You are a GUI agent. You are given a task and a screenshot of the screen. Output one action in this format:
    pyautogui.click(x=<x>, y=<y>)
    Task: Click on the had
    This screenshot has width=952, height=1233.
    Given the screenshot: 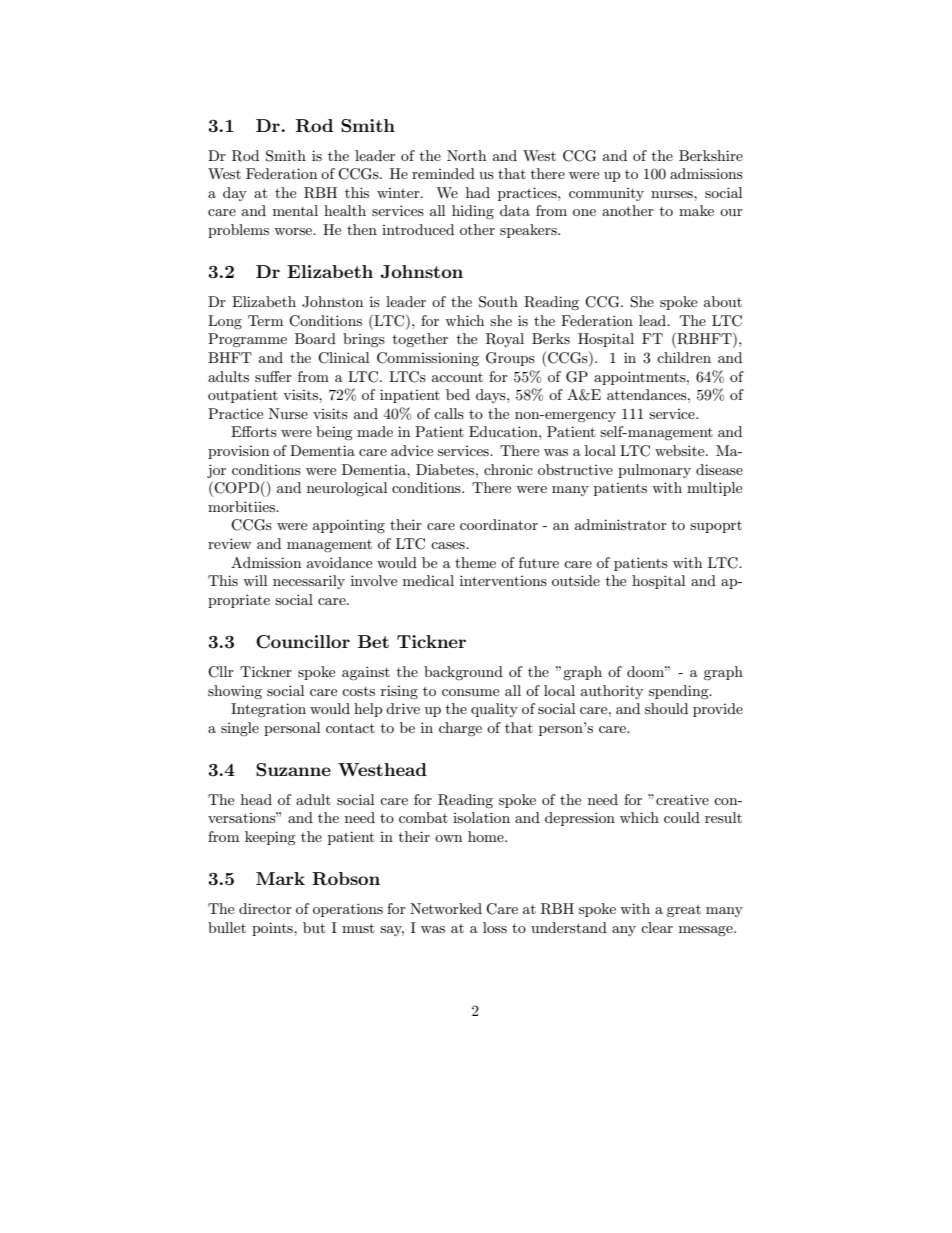 What is the action you would take?
    pyautogui.click(x=478, y=192)
